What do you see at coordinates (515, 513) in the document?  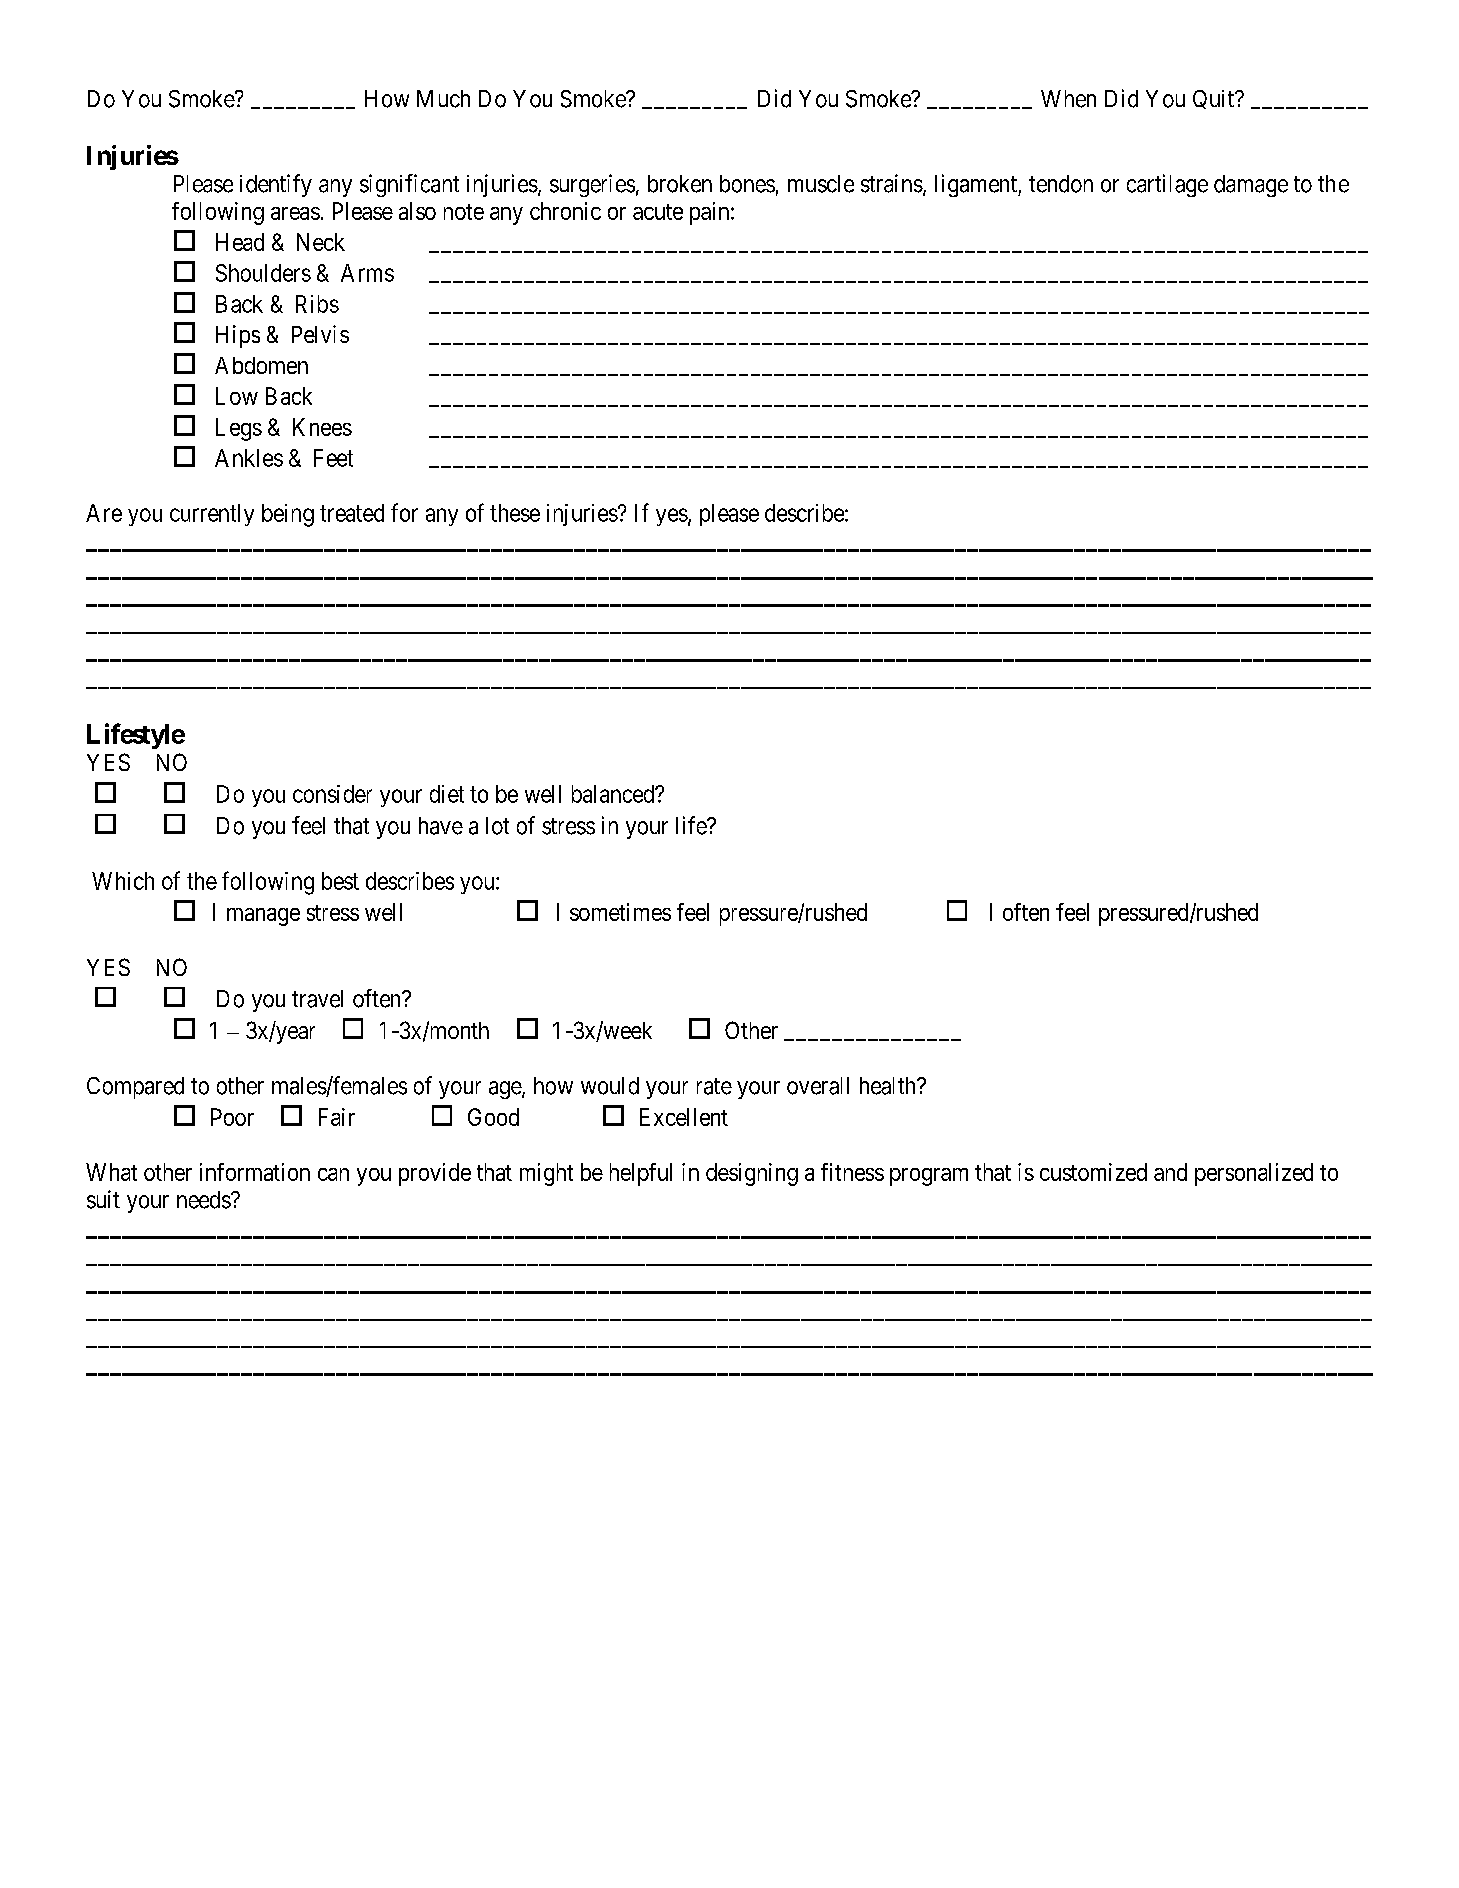 I see `these` at bounding box center [515, 513].
